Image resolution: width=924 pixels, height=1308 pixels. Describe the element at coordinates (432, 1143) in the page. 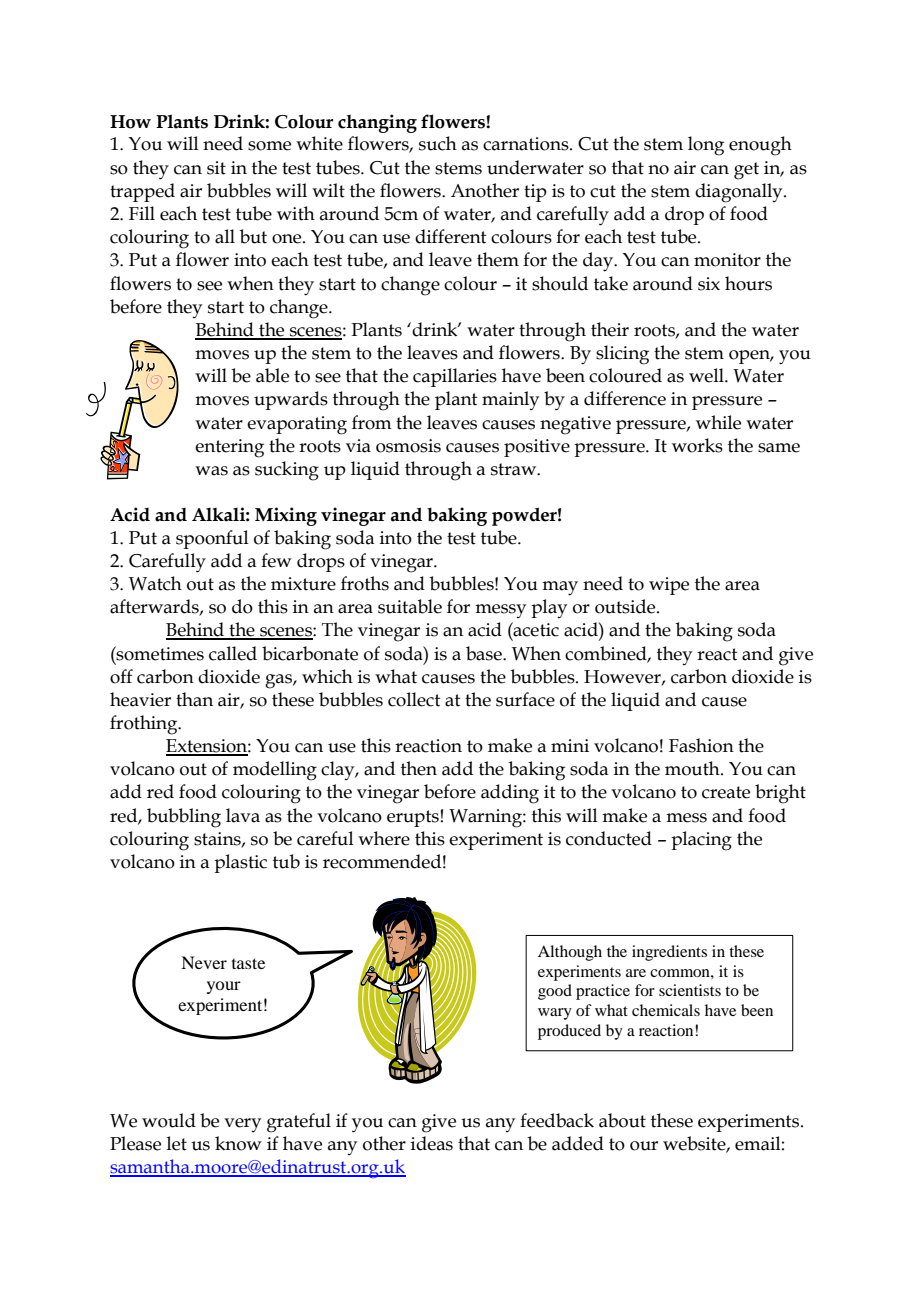

I see `ideas` at that location.
